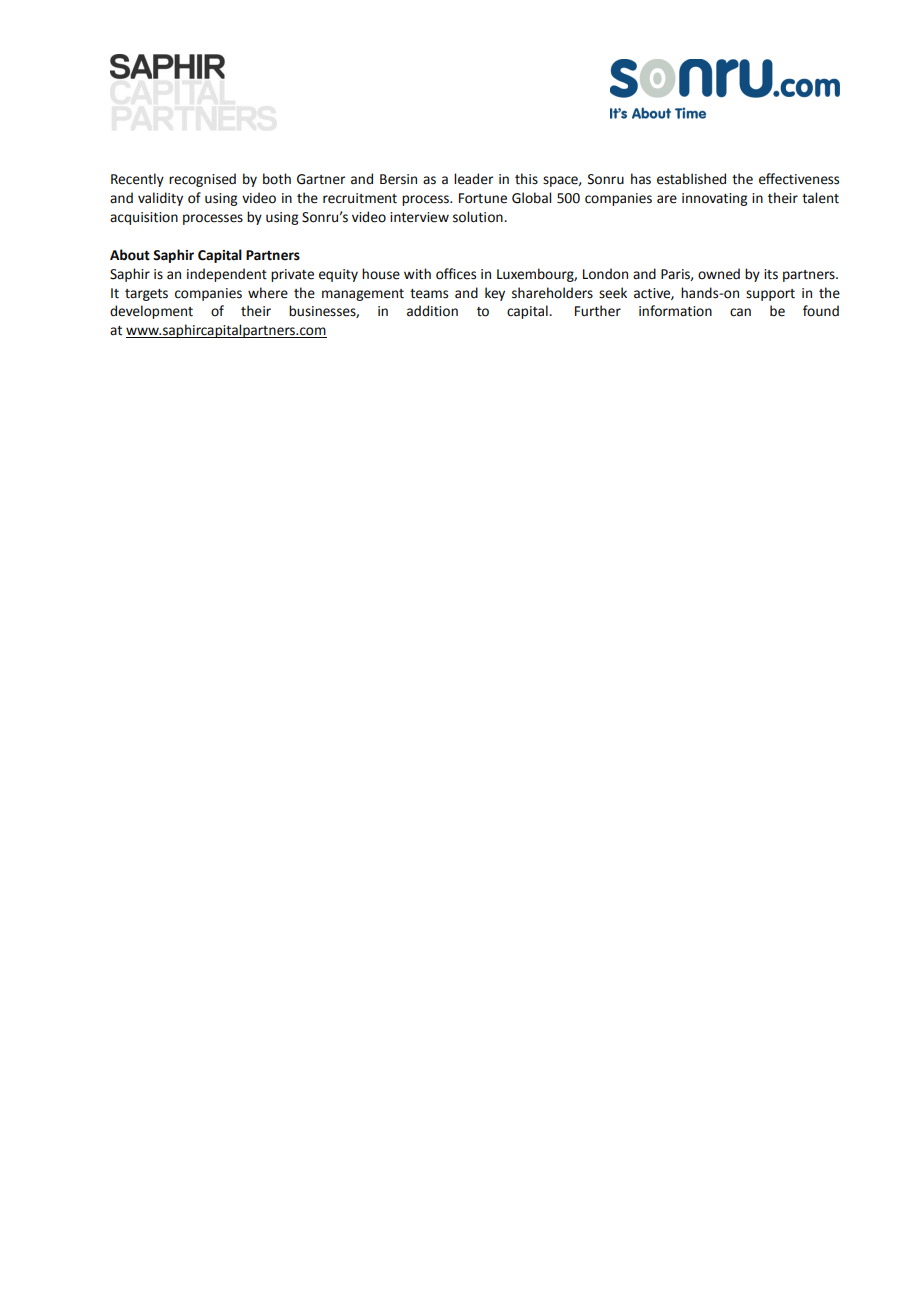 The width and height of the screenshot is (924, 1308). I want to click on independent, so click(227, 275).
